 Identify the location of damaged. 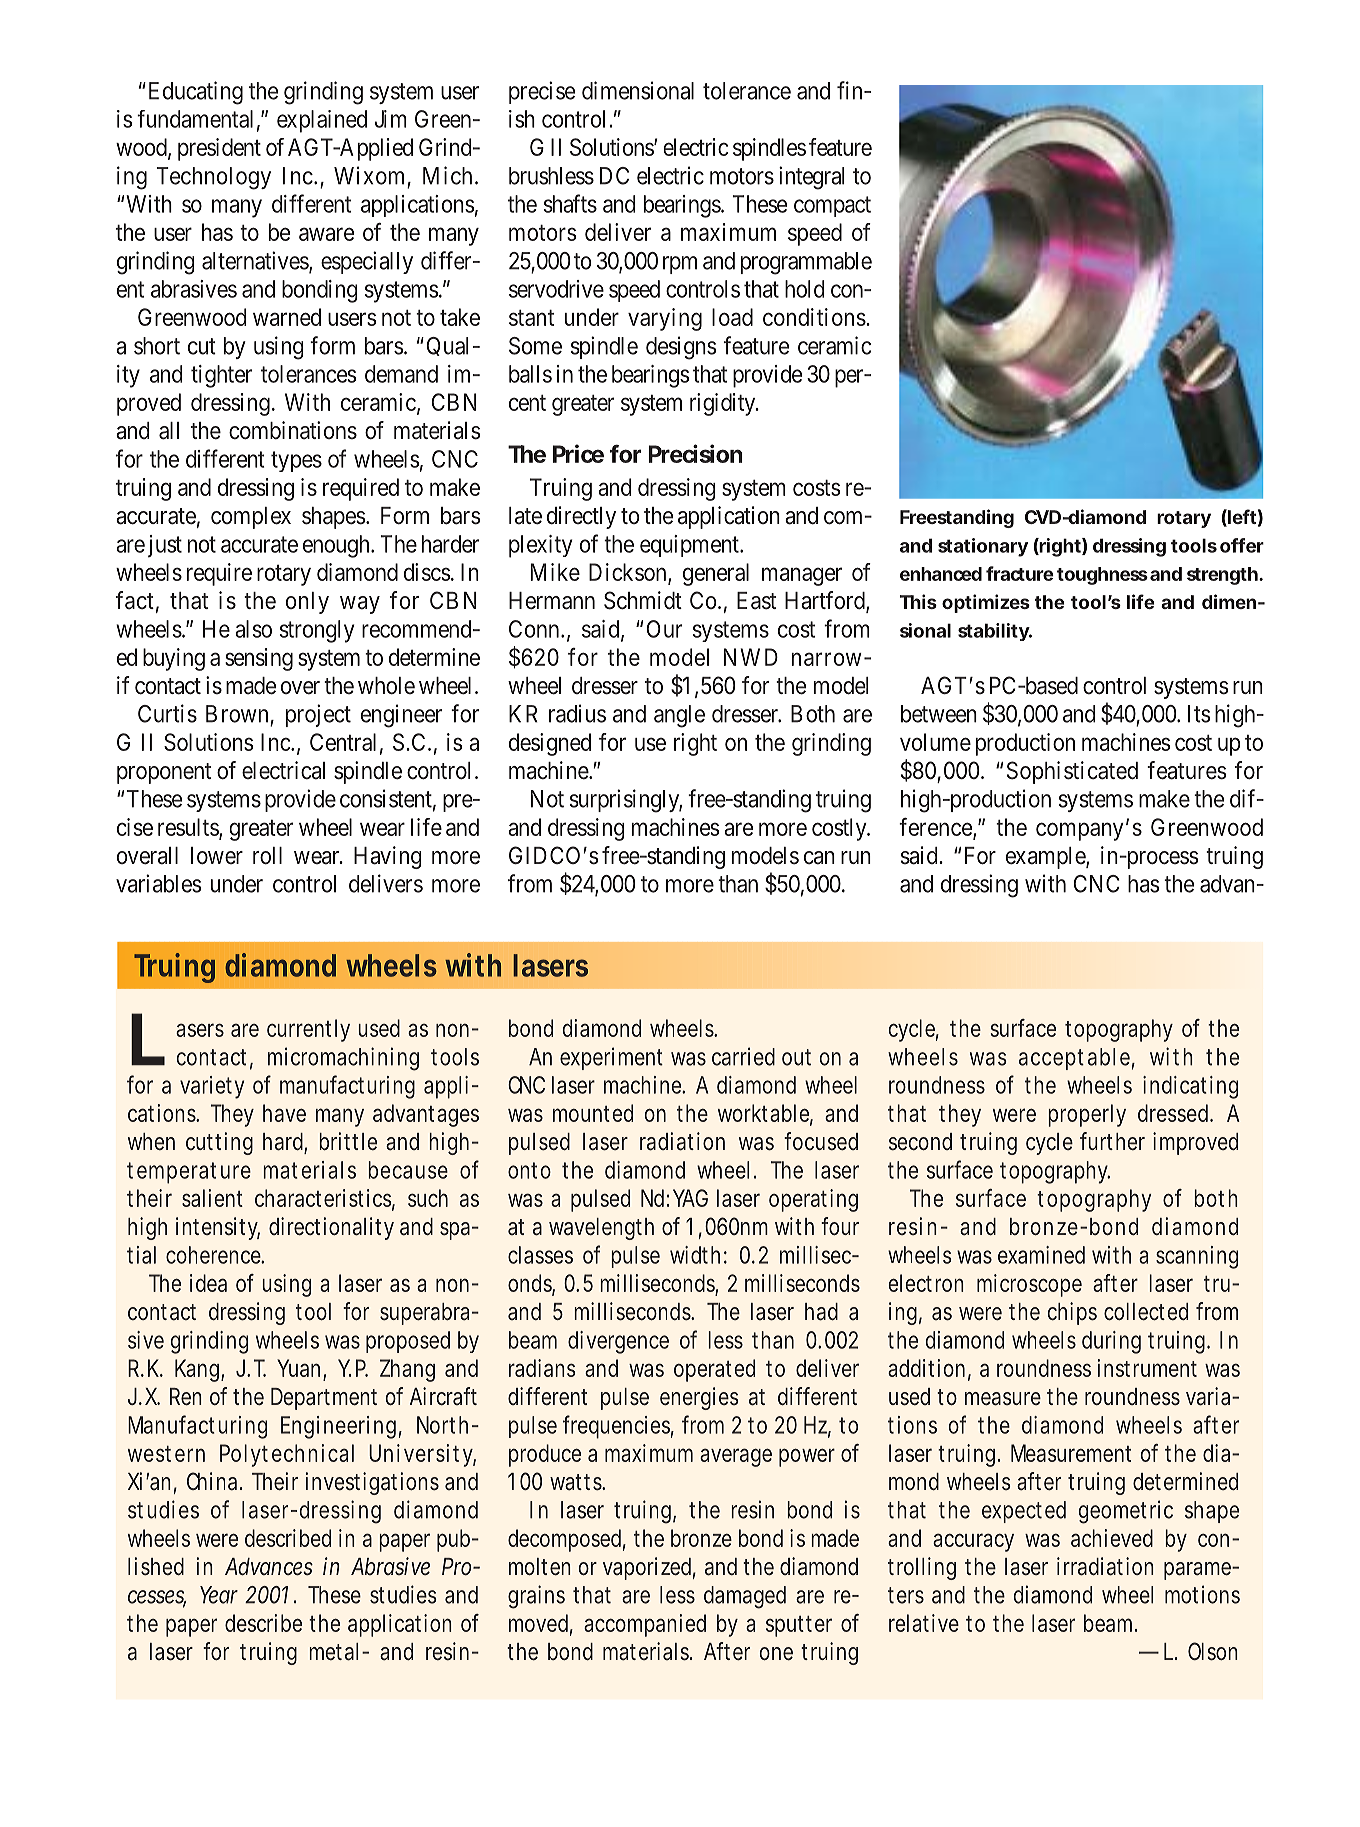
(745, 1597).
